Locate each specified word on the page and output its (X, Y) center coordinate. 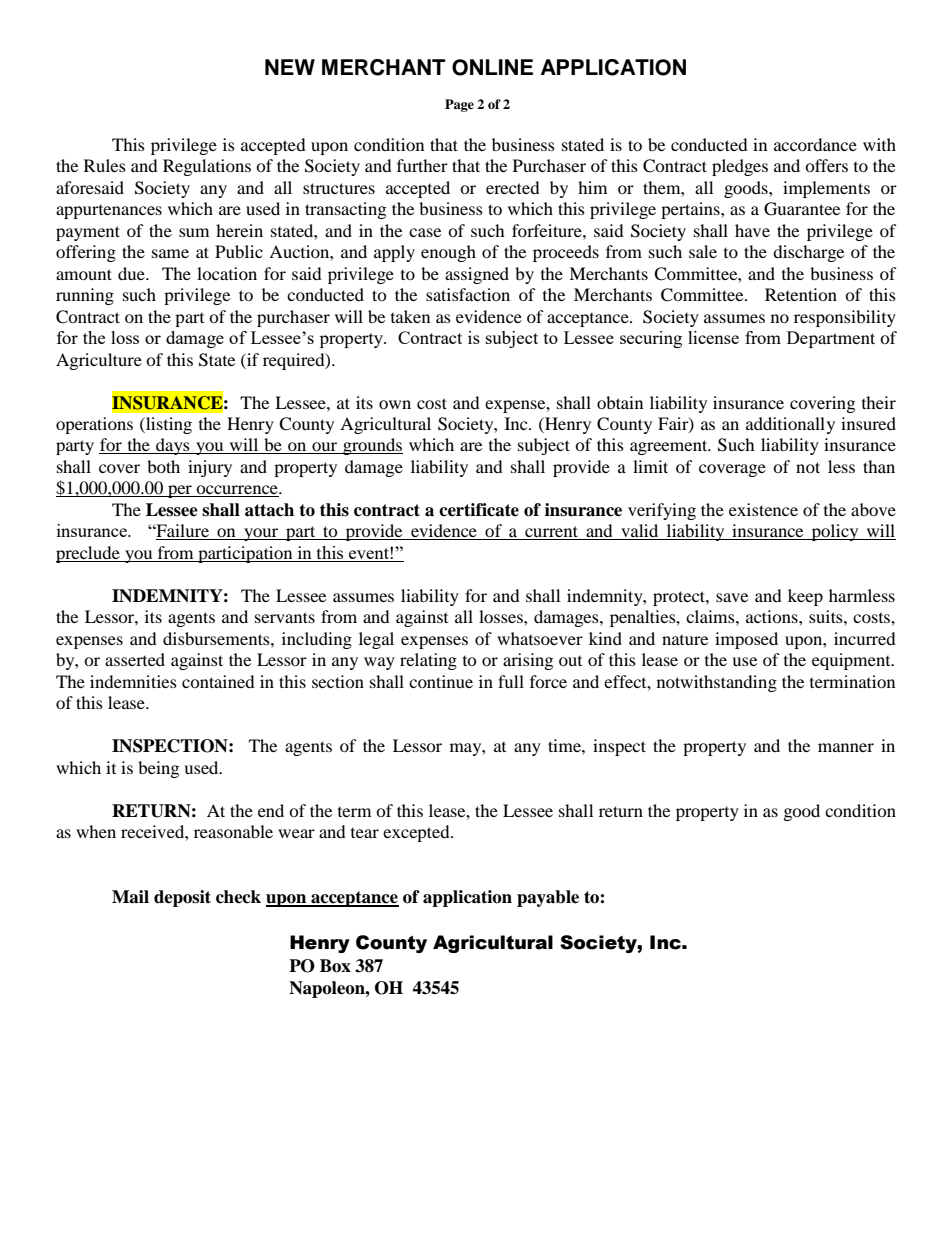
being (158, 769)
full (511, 681)
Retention (801, 294)
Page (459, 105)
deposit (182, 898)
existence (763, 509)
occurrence (237, 491)
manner (846, 747)
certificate (479, 510)
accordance (815, 144)
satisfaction (468, 294)
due (132, 273)
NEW (290, 67)
